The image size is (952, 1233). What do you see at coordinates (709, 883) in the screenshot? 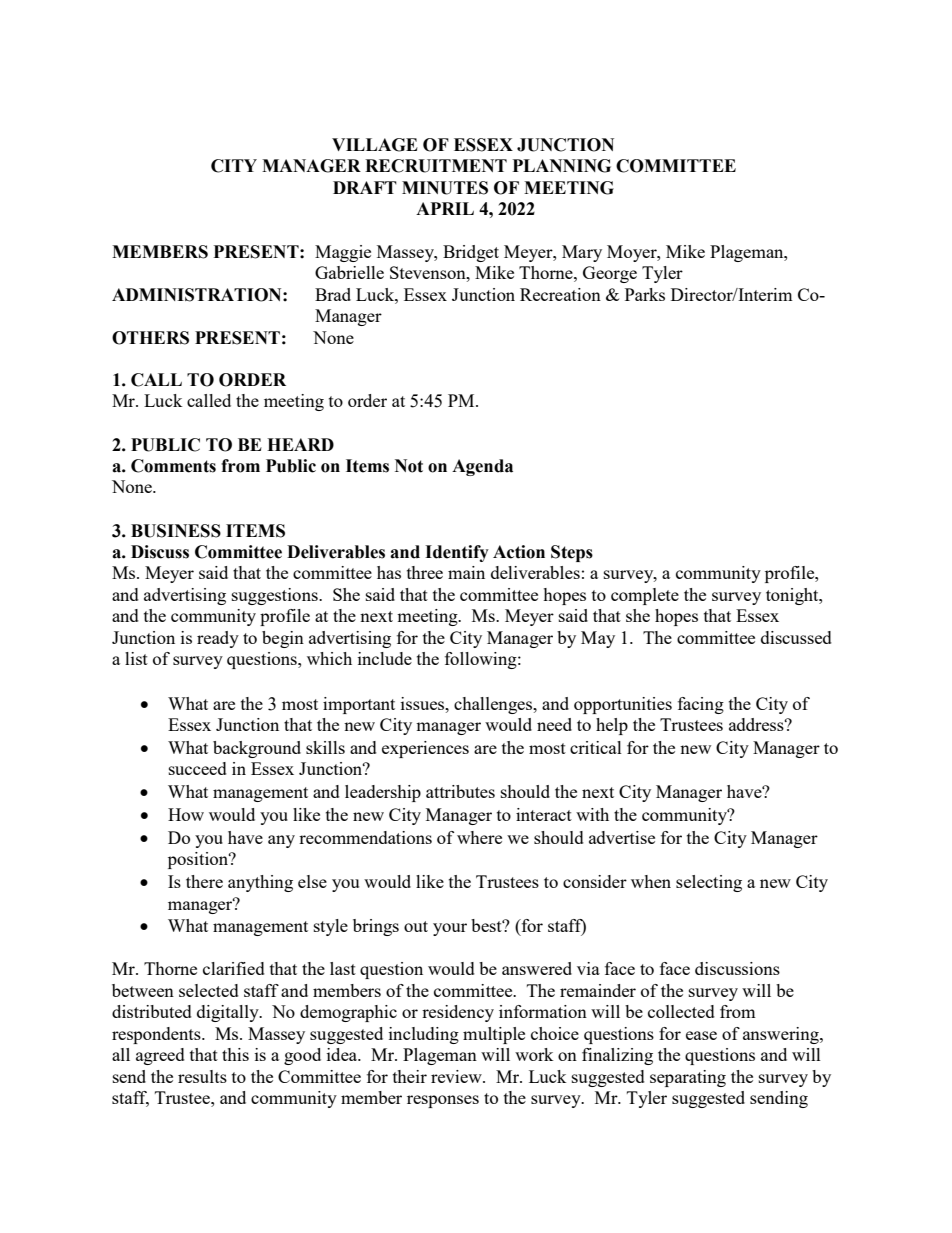
I see `selecting` at bounding box center [709, 883].
